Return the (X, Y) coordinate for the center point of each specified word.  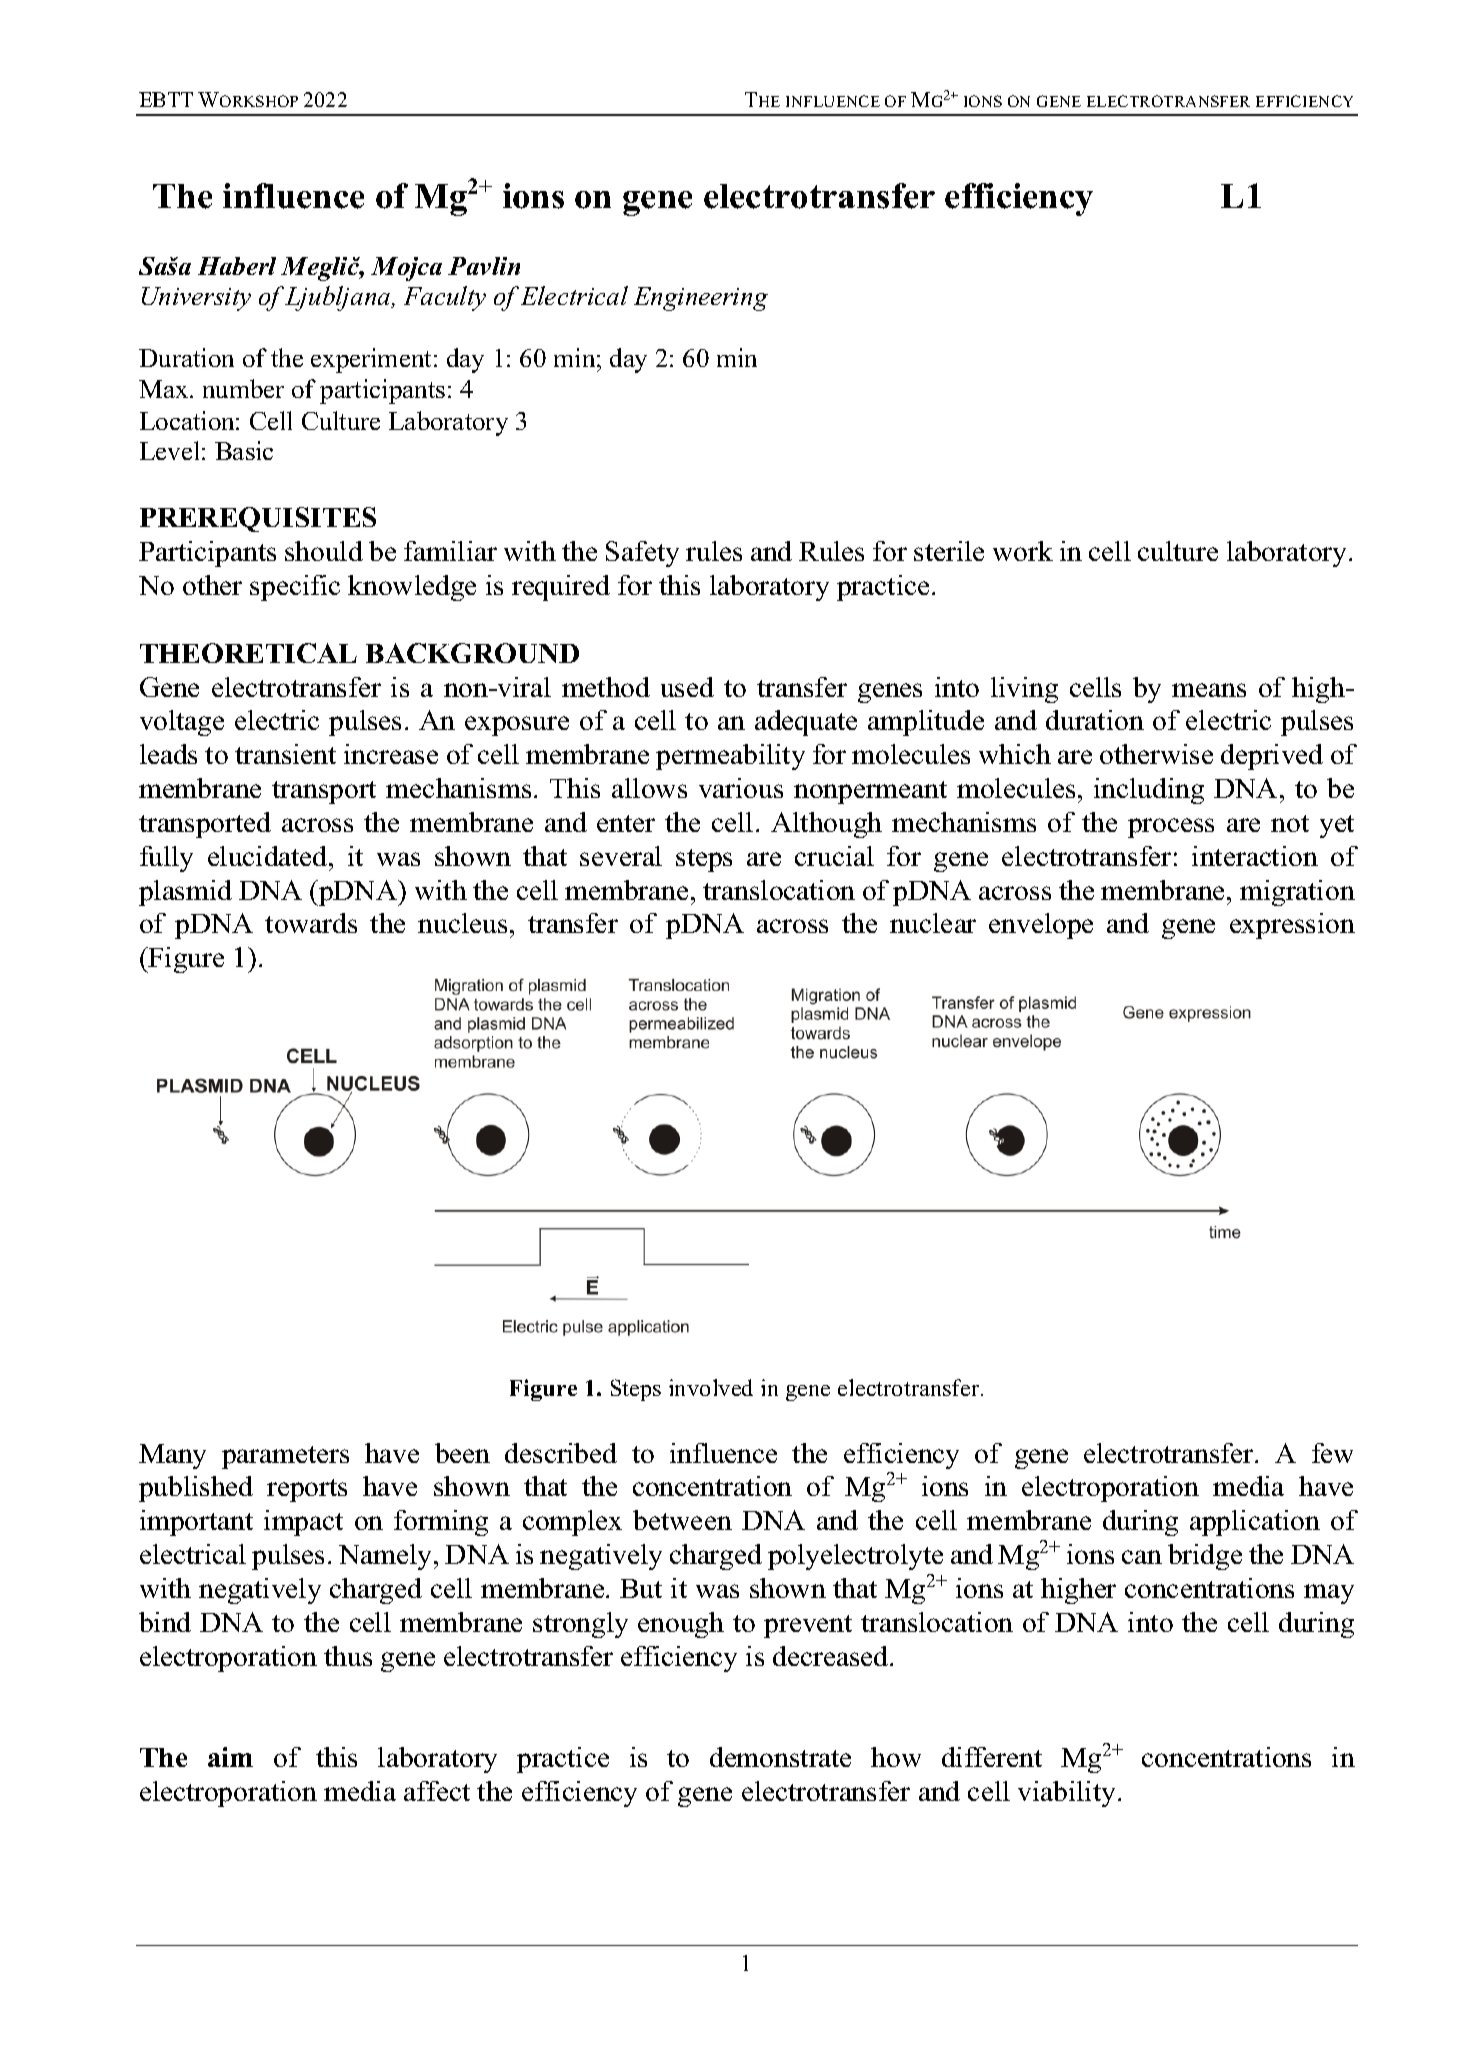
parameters (285, 1457)
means (1209, 690)
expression (1292, 926)
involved (711, 1387)
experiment (371, 360)
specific (295, 588)
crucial (834, 856)
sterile (949, 551)
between (682, 1520)
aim (230, 1757)
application (1255, 1523)
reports (307, 1490)
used (687, 687)
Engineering (701, 299)
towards (311, 923)
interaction (1255, 856)
